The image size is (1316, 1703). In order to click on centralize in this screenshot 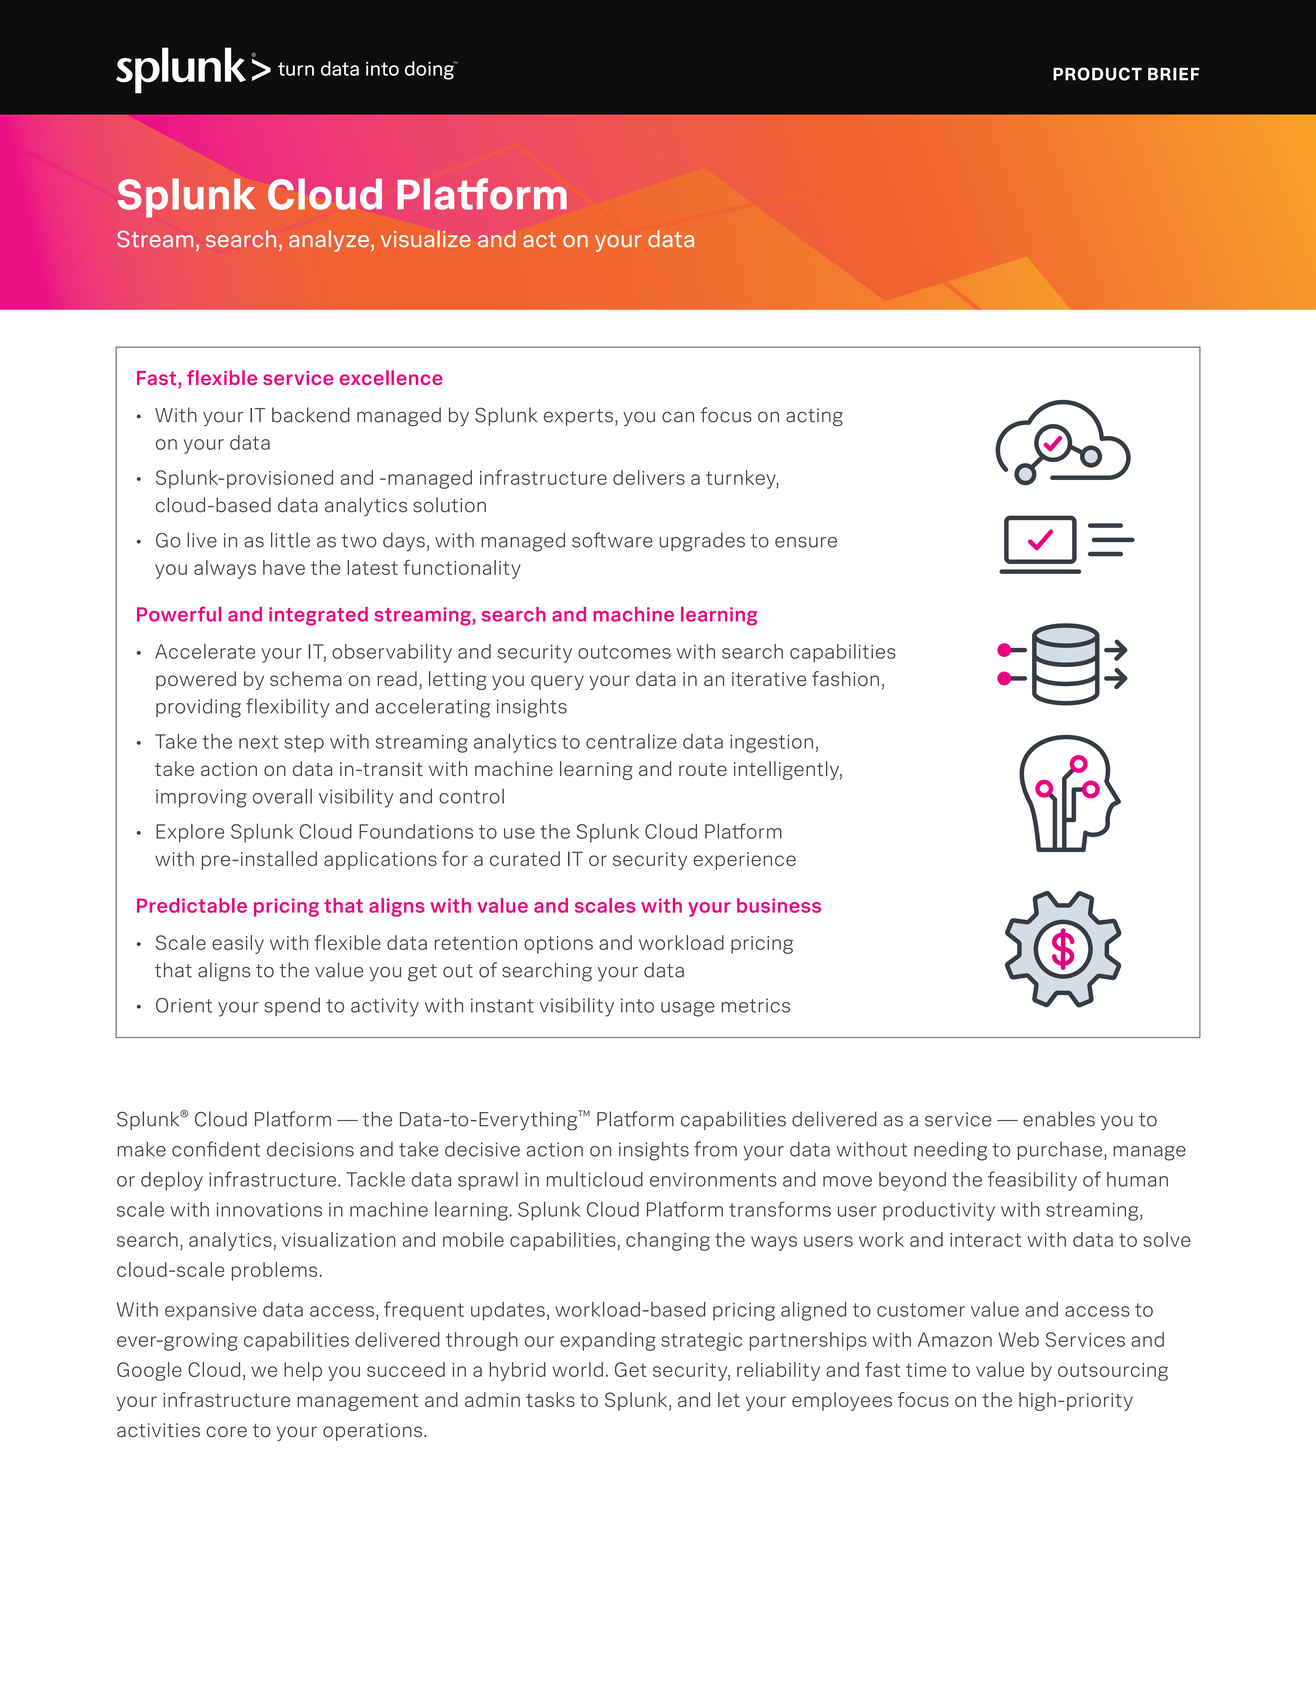, I will do `click(631, 741)`.
